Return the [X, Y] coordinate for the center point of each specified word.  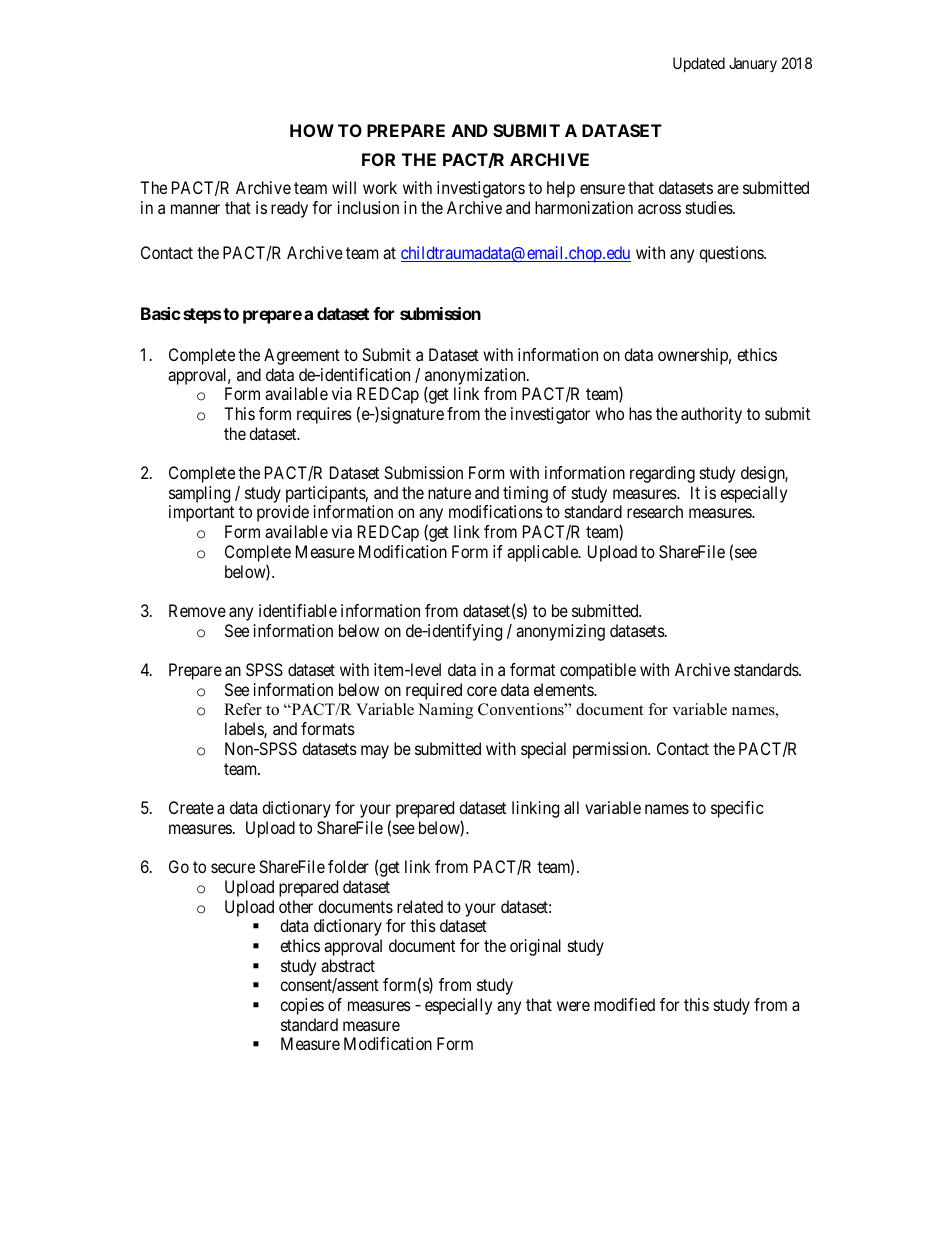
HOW [312, 130]
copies [302, 1006]
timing [525, 496]
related [420, 906]
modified [624, 1004]
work [380, 187]
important [201, 513]
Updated [699, 64]
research [655, 511]
